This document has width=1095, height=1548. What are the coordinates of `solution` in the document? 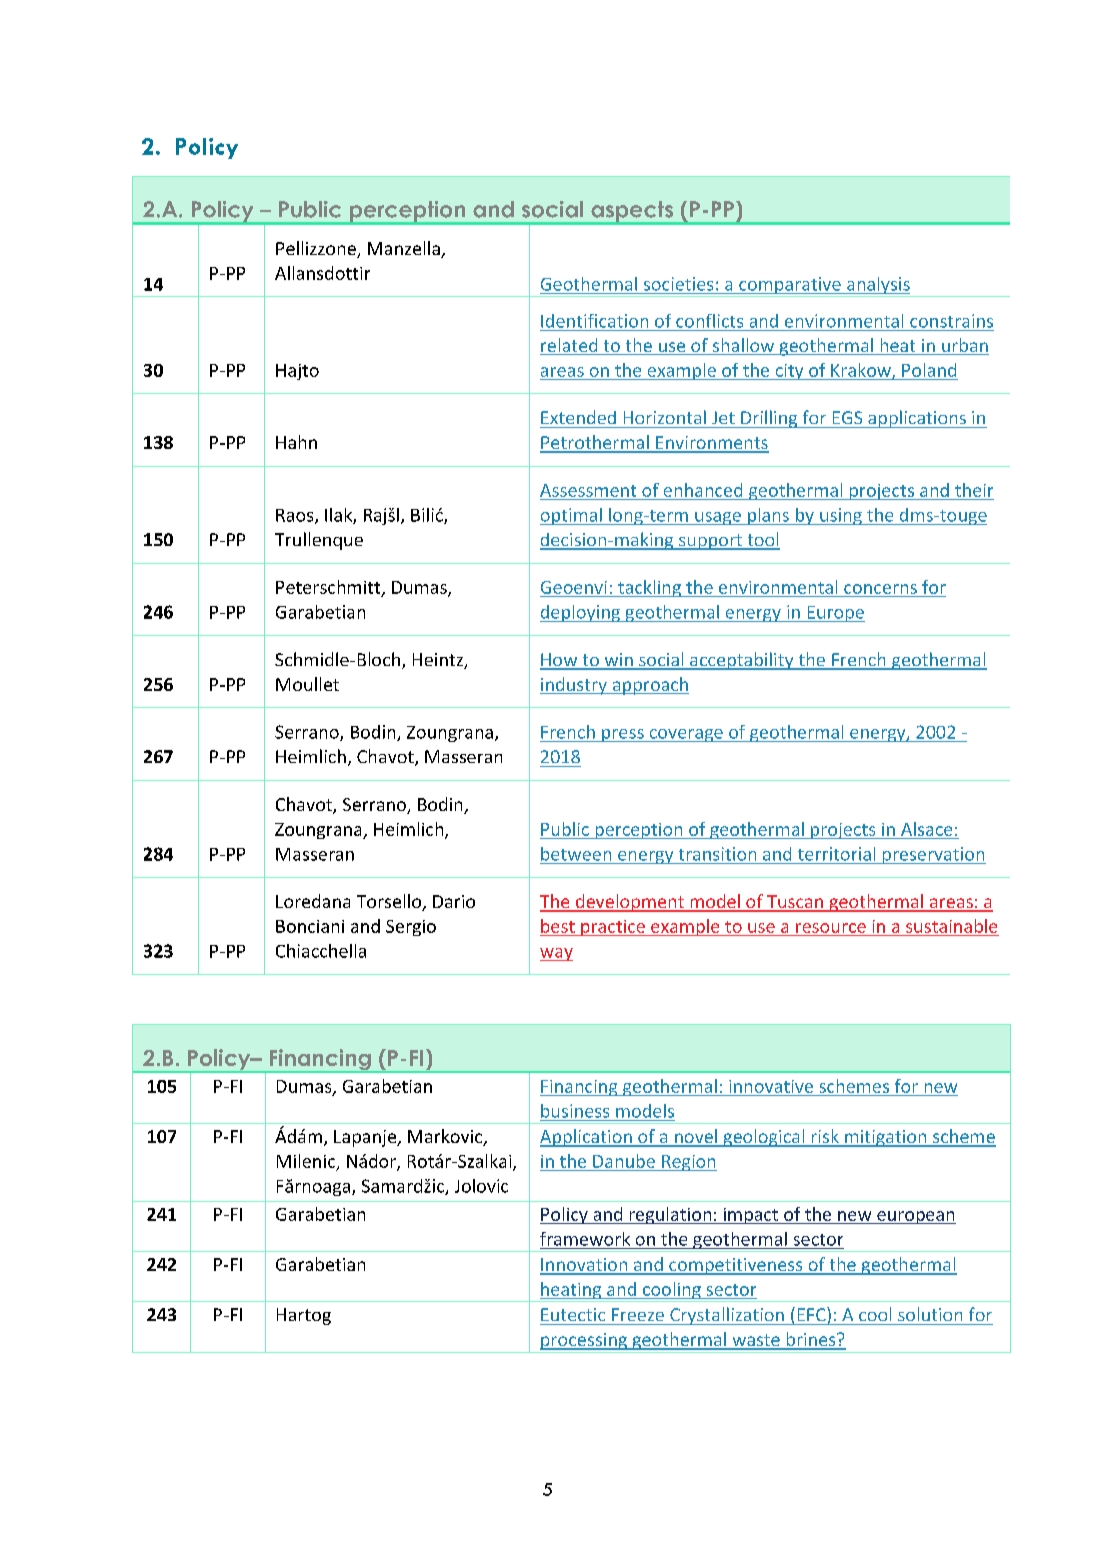 It's located at (930, 1314).
